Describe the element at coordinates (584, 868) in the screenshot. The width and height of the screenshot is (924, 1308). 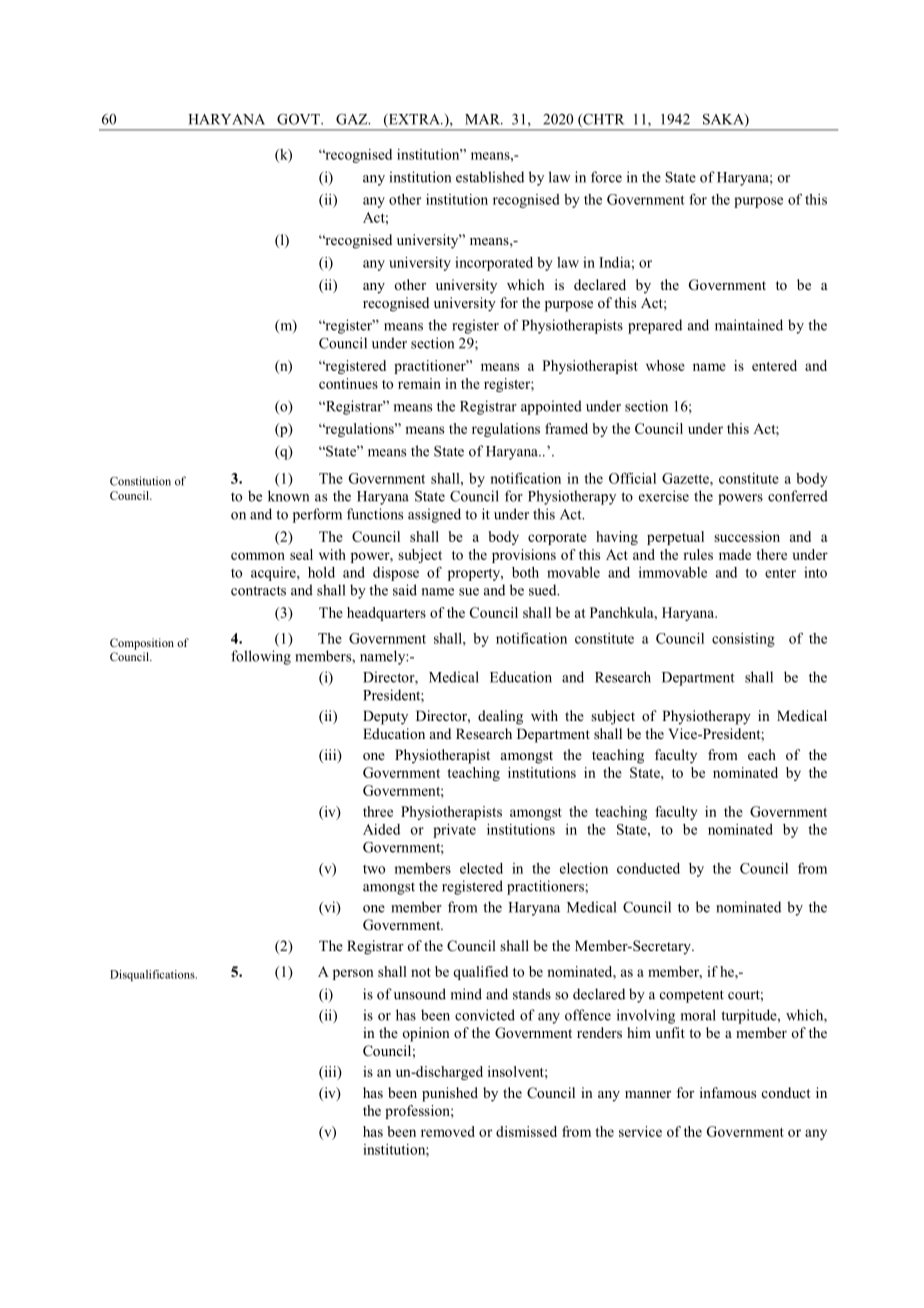
I see `election` at that location.
